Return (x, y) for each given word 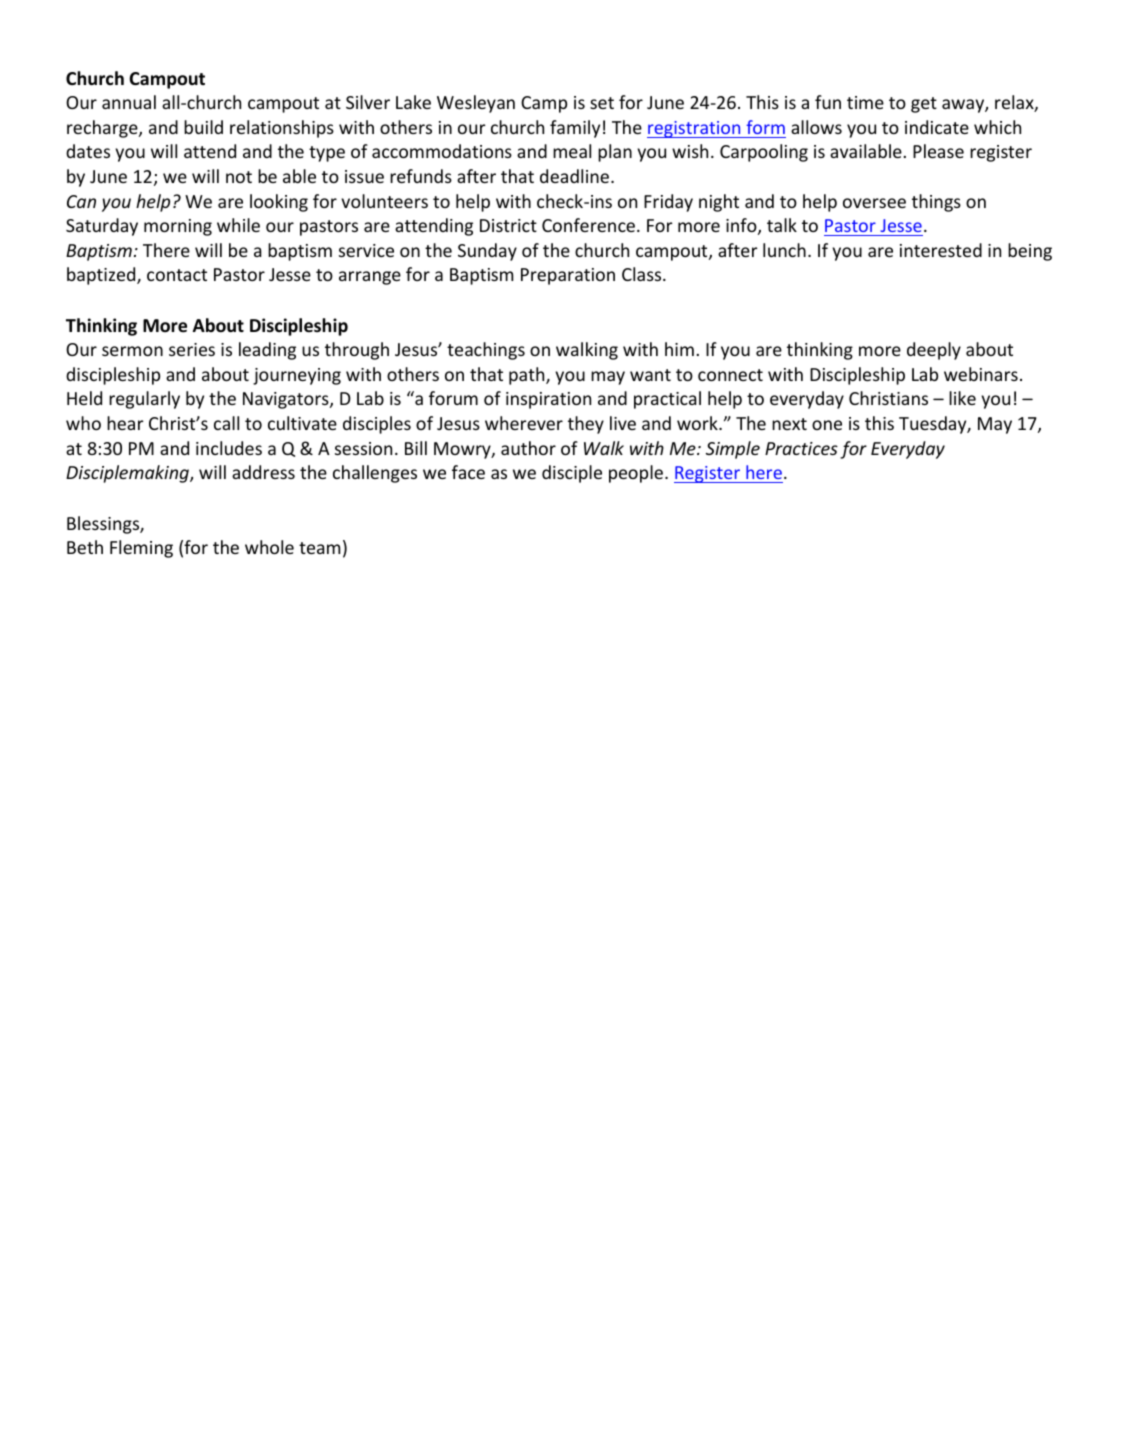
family (575, 129)
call (226, 423)
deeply (934, 351)
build (203, 127)
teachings (486, 351)
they (586, 425)
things (936, 203)
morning (178, 227)
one (827, 425)
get (924, 105)
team (319, 548)
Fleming (141, 549)
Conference (588, 225)
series (192, 349)
